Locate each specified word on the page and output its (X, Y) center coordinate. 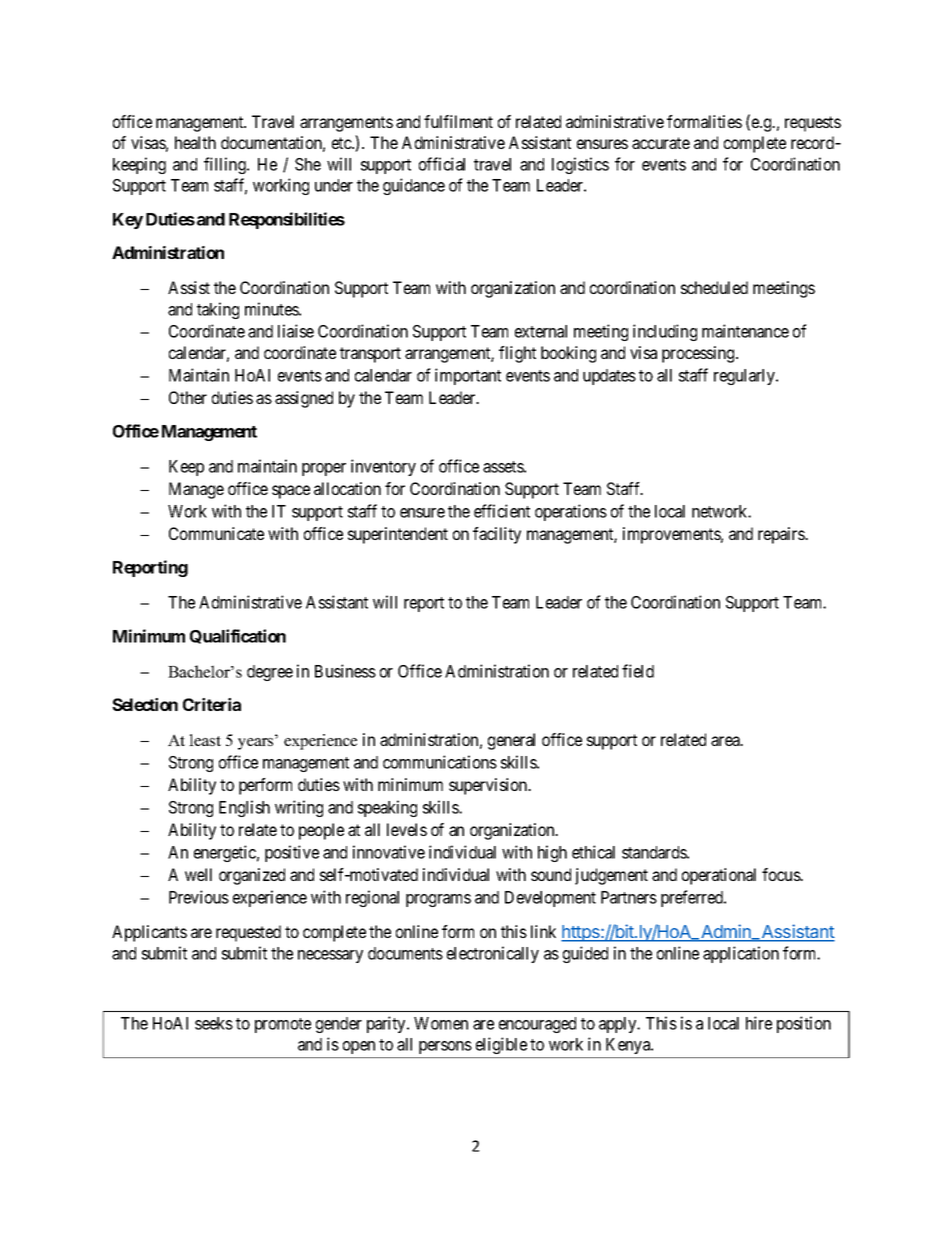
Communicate (216, 533)
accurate (661, 143)
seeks (214, 1023)
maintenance (745, 331)
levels (407, 829)
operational (719, 876)
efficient (502, 511)
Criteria (212, 704)
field (638, 671)
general (511, 741)
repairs (782, 535)
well (198, 874)
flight (517, 354)
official (442, 164)
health (195, 142)
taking (218, 310)
